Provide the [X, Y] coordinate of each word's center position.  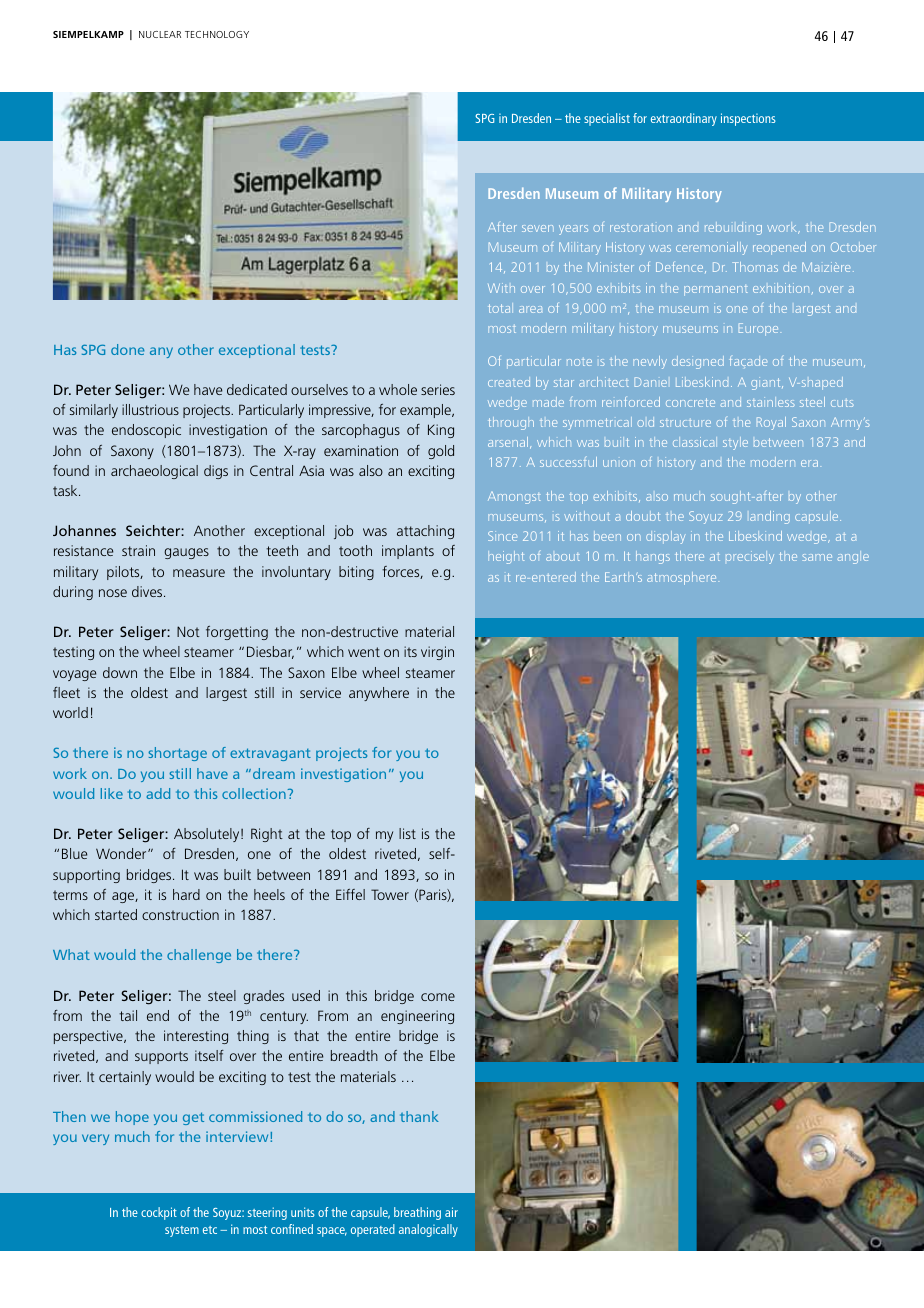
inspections [748, 119]
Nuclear [160, 34]
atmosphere [683, 578]
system [182, 1231]
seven [538, 228]
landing [770, 517]
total [500, 308]
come [438, 997]
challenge [199, 956]
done [128, 349]
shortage [177, 754]
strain [138, 550]
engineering [417, 1017]
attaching [425, 532]
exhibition [781, 288]
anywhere [379, 694]
